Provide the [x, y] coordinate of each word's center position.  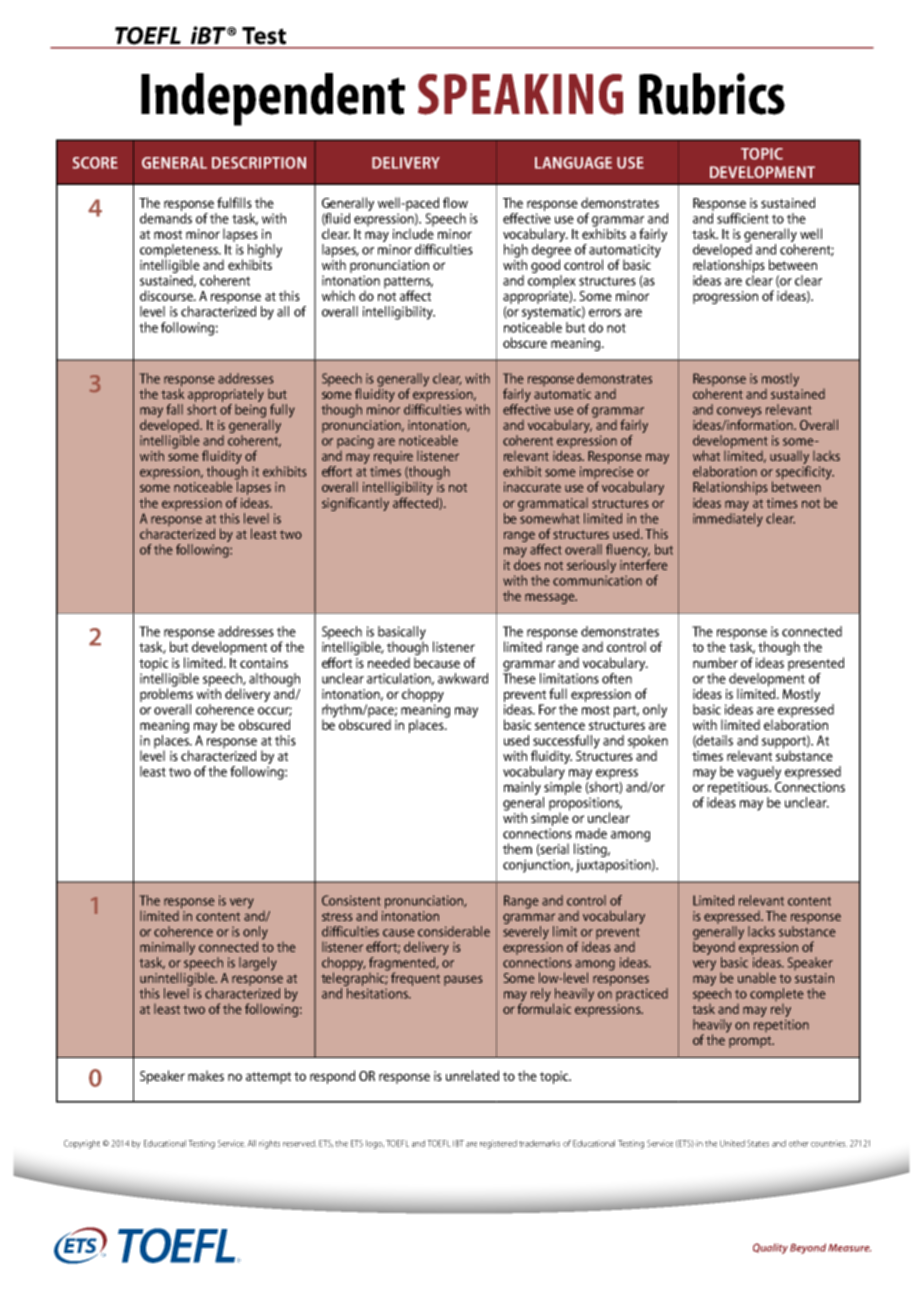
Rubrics [712, 94]
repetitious [739, 788]
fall [175, 409]
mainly [524, 789]
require [394, 459]
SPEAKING [520, 94]
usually [789, 459]
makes [206, 1075]
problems [166, 694]
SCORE [95, 163]
